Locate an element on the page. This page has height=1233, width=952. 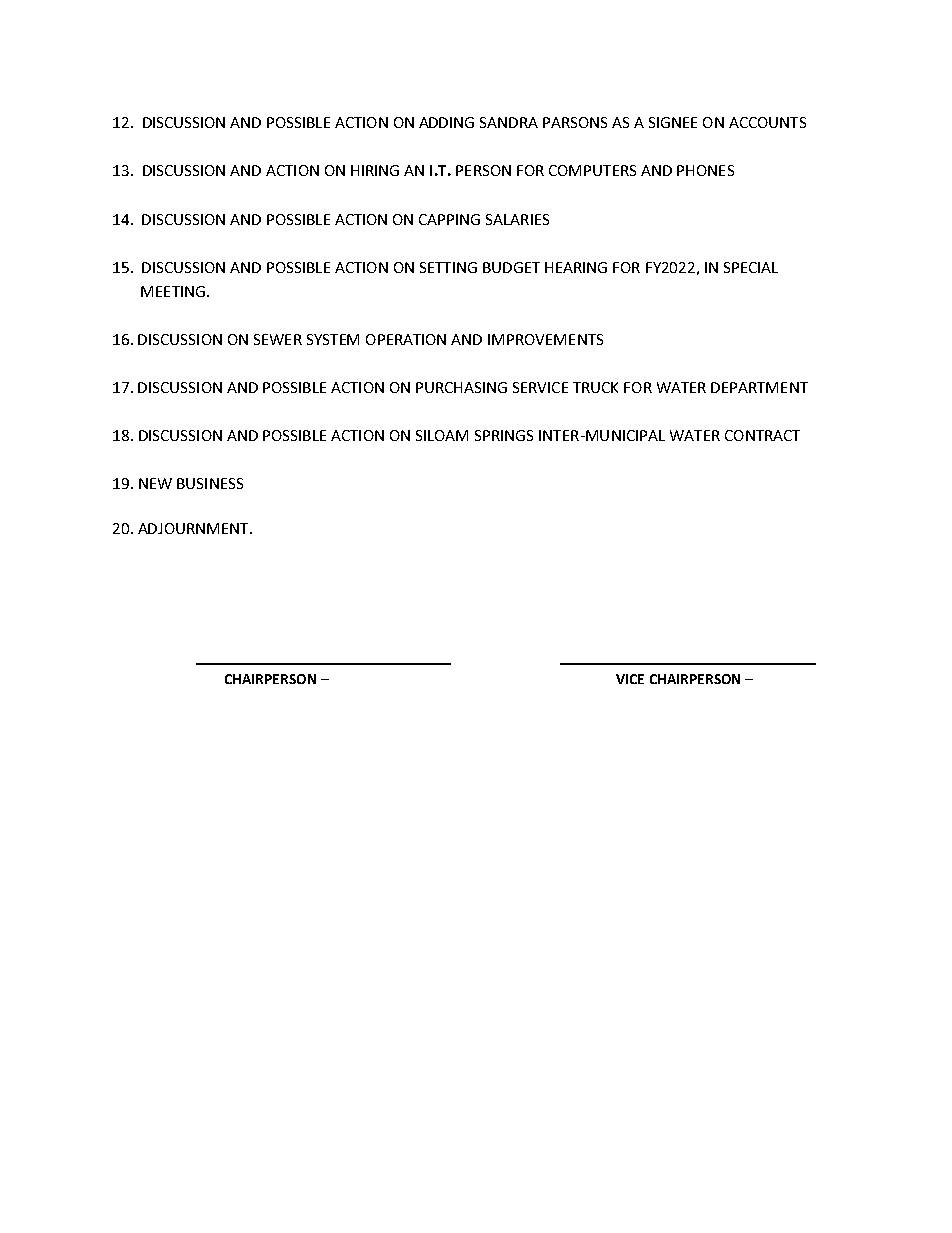
SALARIES is located at coordinates (517, 219).
